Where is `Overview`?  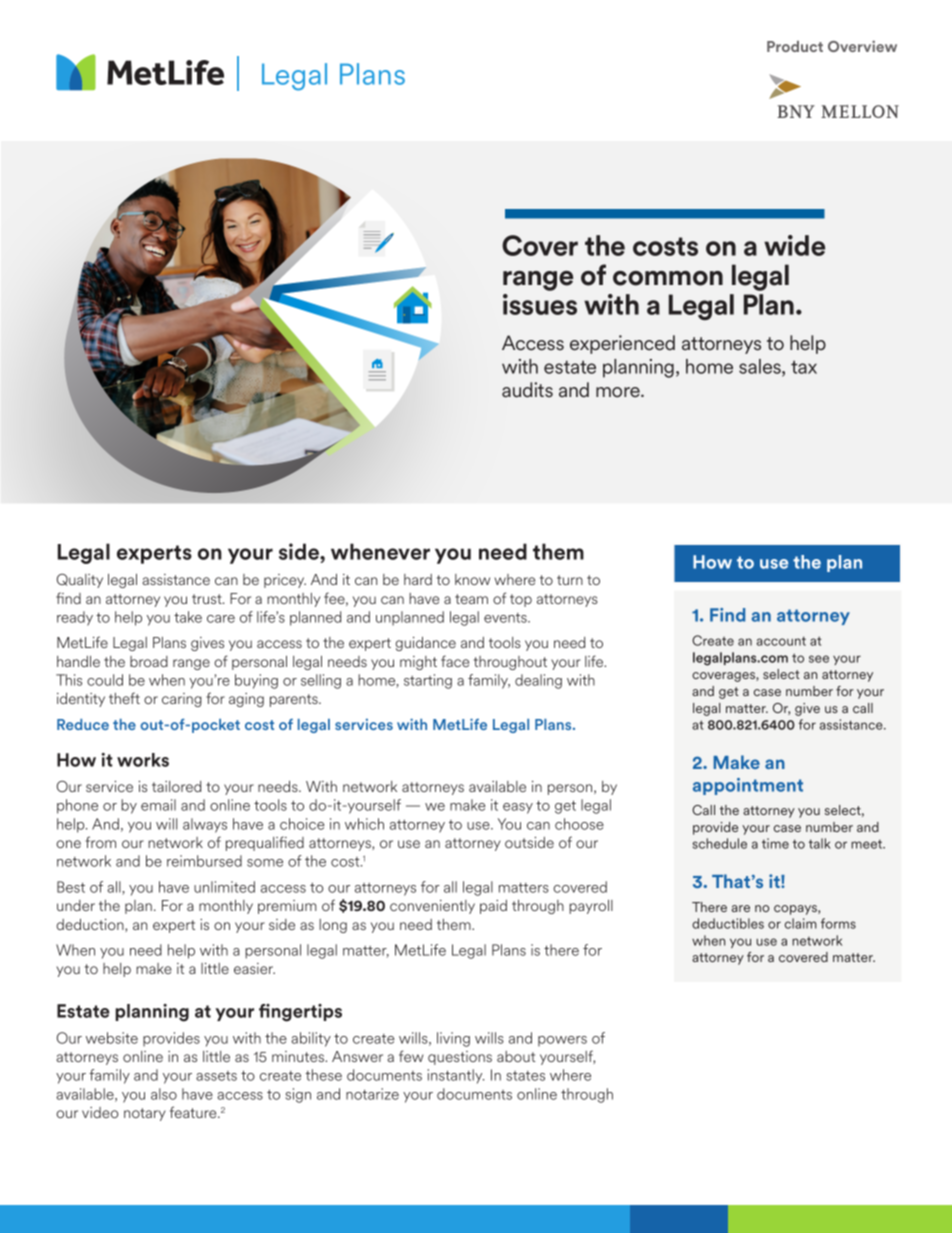
Overview is located at coordinates (862, 46).
